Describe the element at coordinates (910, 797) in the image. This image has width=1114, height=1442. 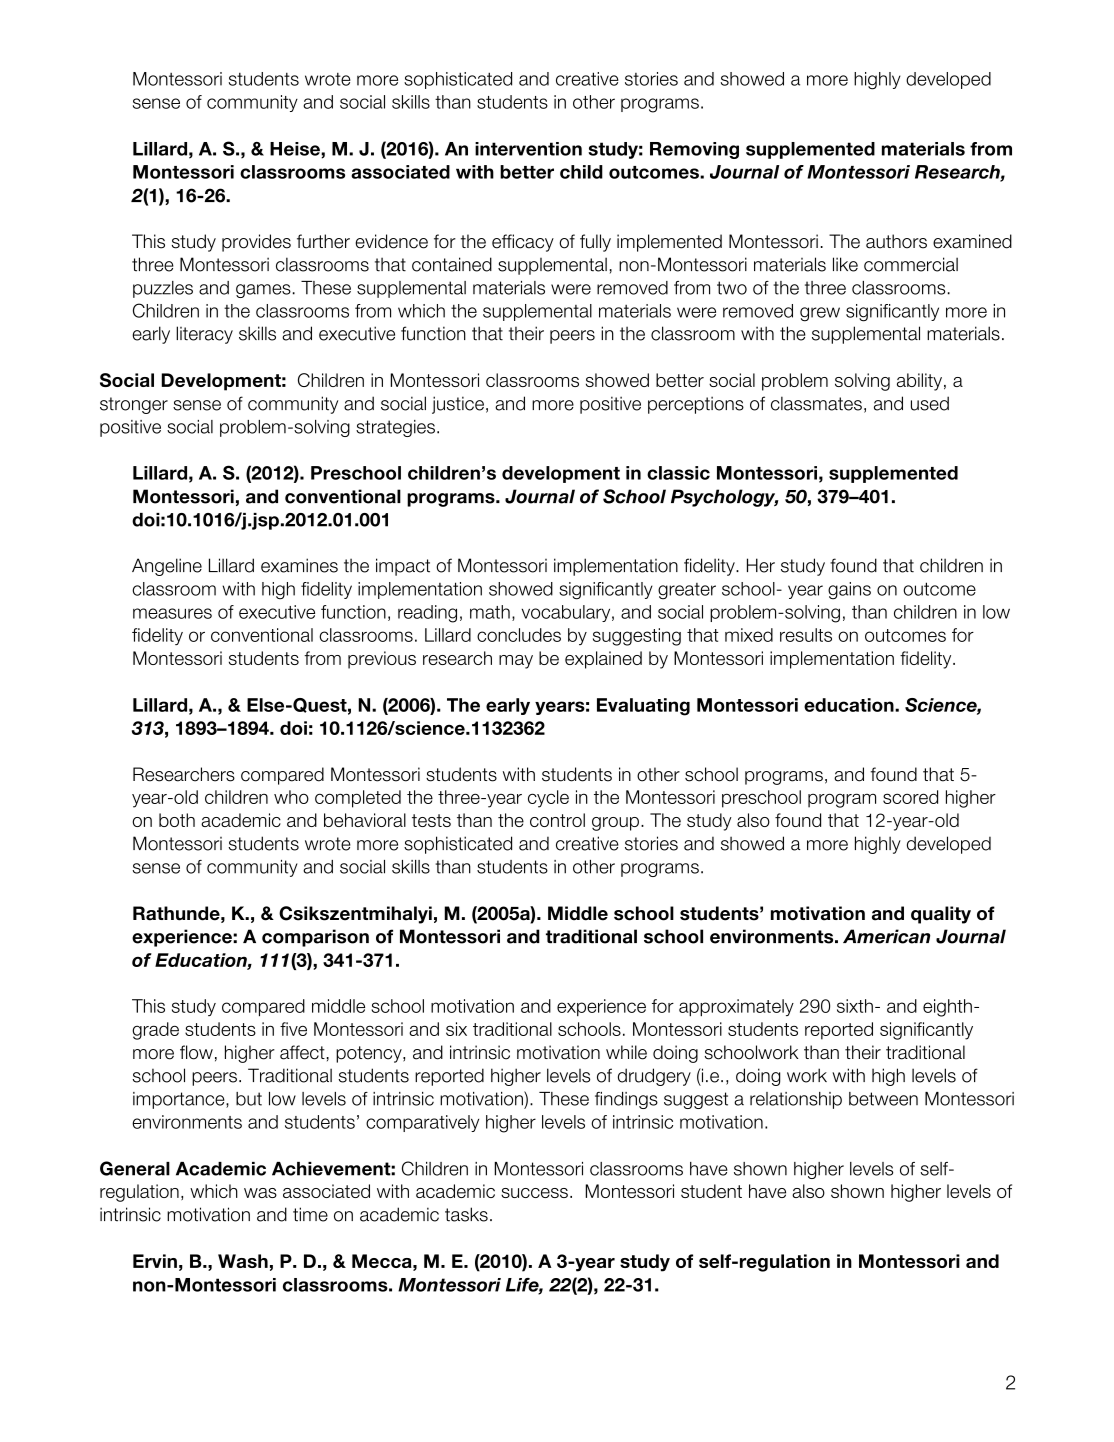
I see `scored` at that location.
